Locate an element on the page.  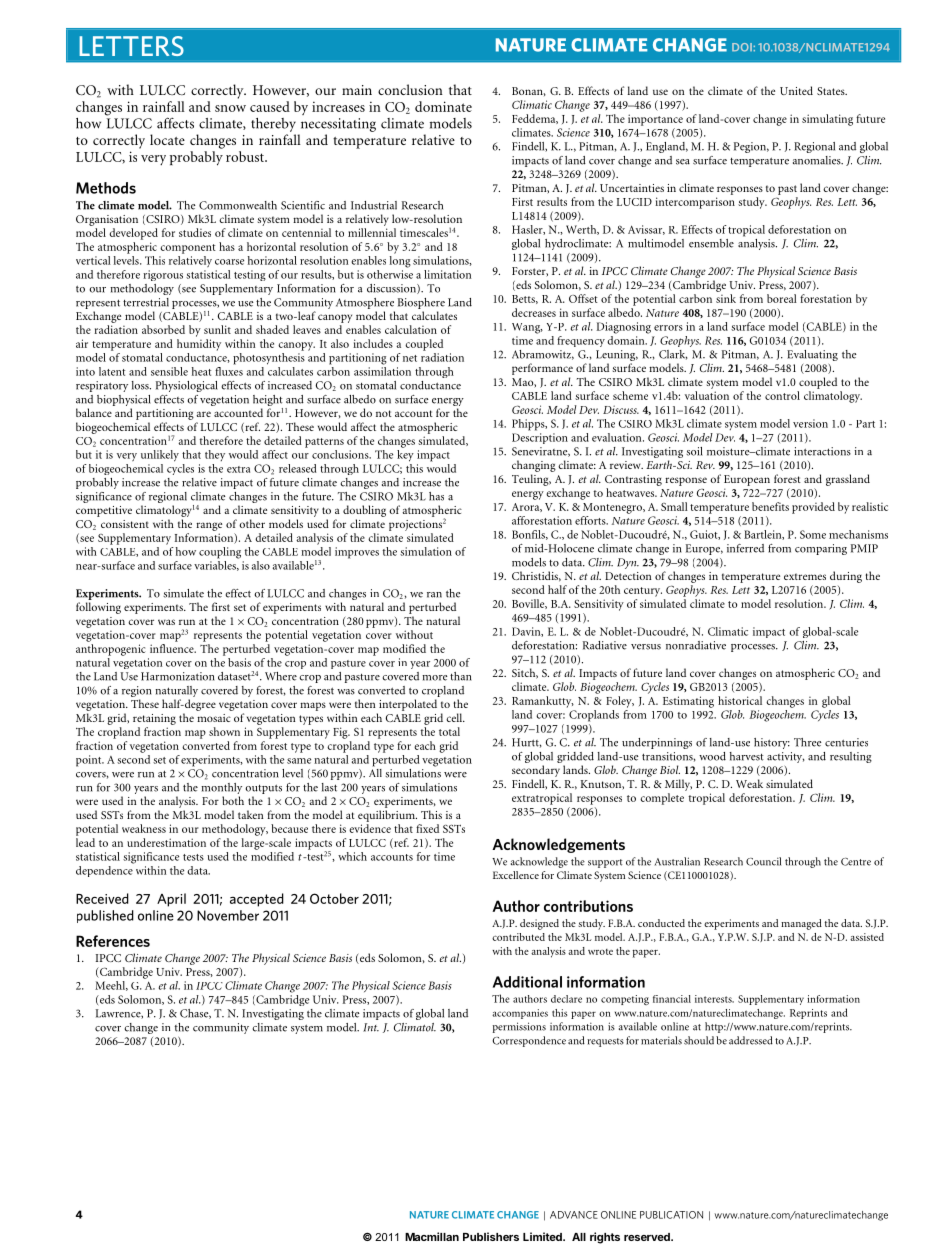
than is located at coordinates (461, 676).
